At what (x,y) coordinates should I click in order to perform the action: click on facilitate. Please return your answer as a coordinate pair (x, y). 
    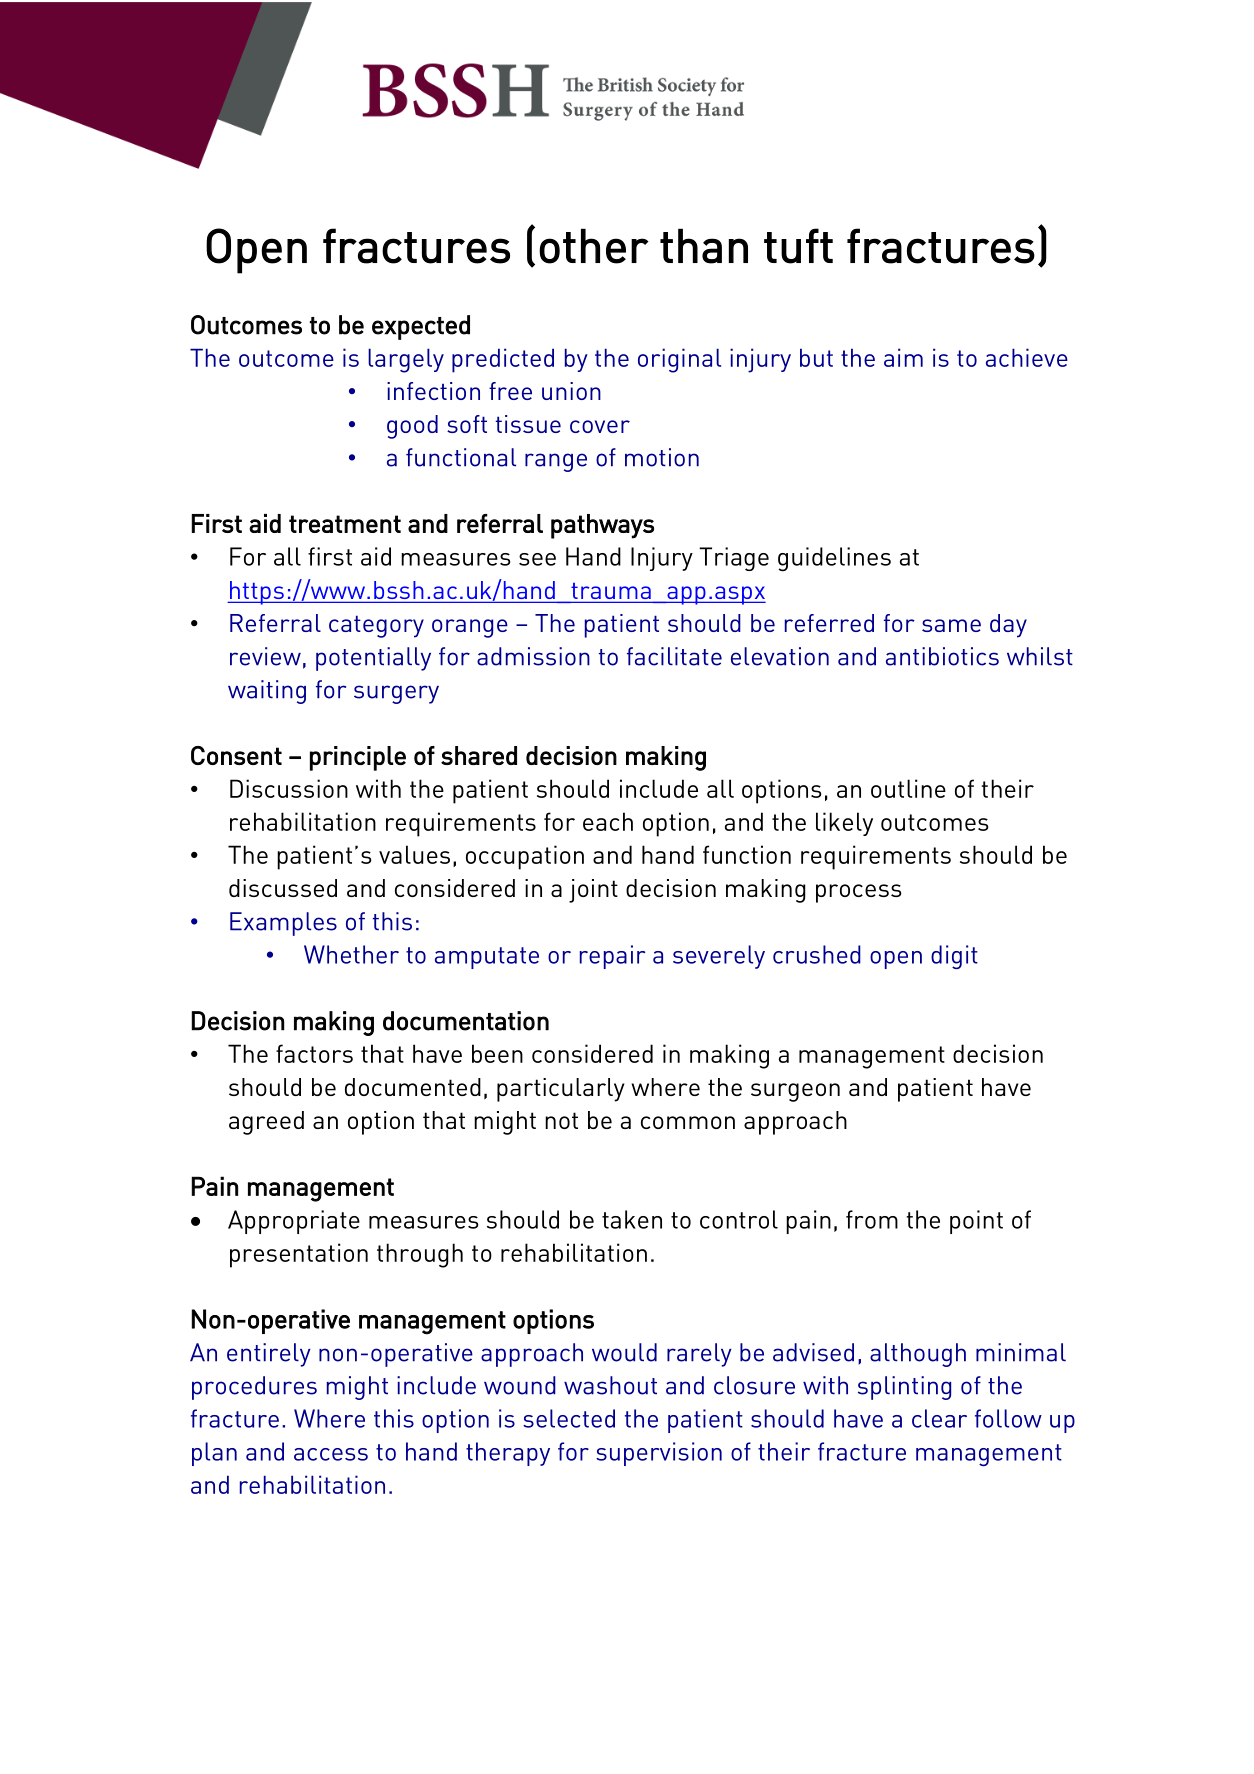
    Looking at the image, I should click on (674, 656).
